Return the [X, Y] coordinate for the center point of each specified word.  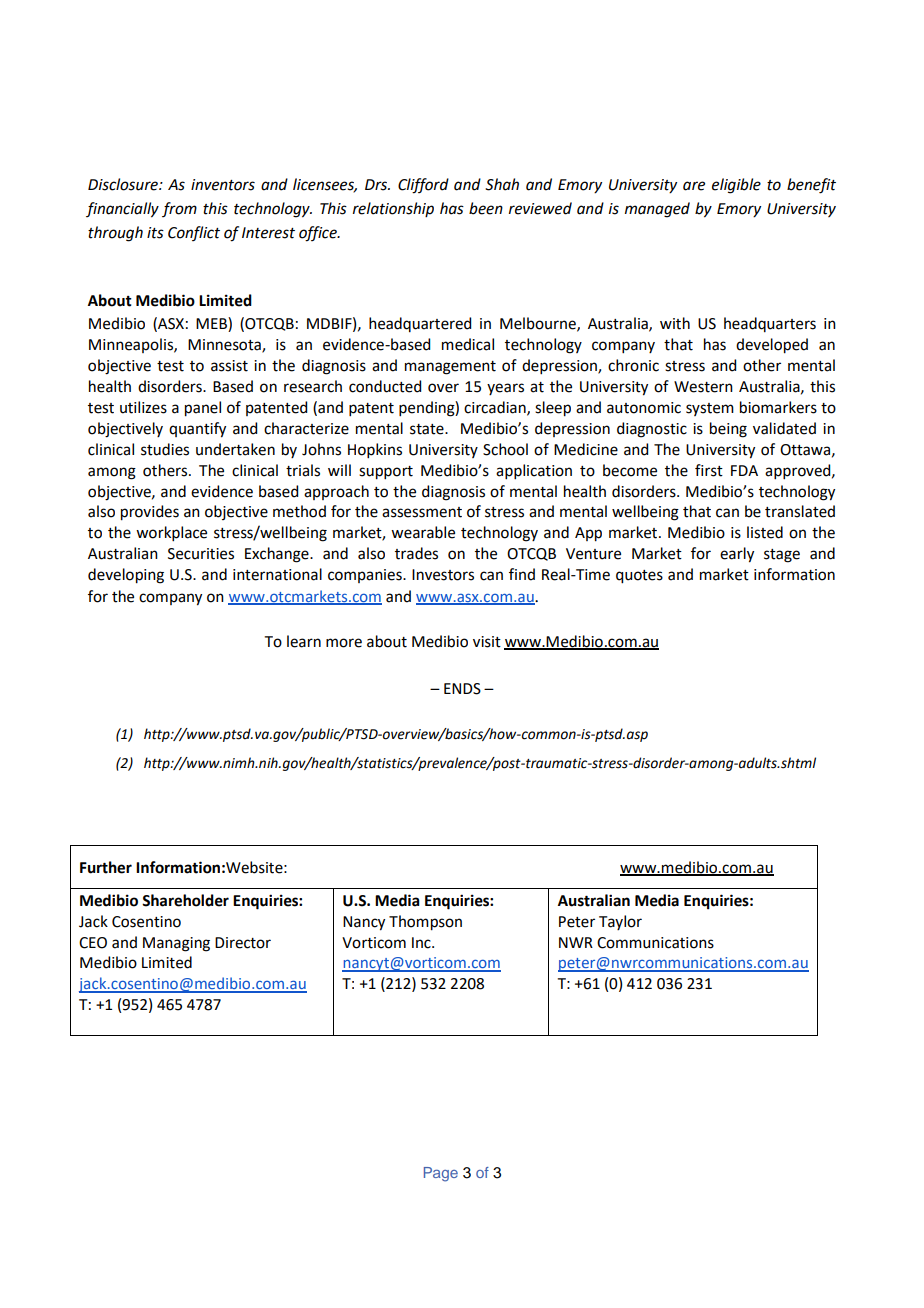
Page [441, 1174]
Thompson [425, 923]
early [737, 555]
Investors [443, 575]
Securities [201, 554]
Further [106, 867]
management [450, 368]
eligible [736, 186]
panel [203, 409]
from [179, 209]
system [710, 409]
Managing [176, 944]
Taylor [620, 922]
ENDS [462, 689]
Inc [422, 943]
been [486, 208]
